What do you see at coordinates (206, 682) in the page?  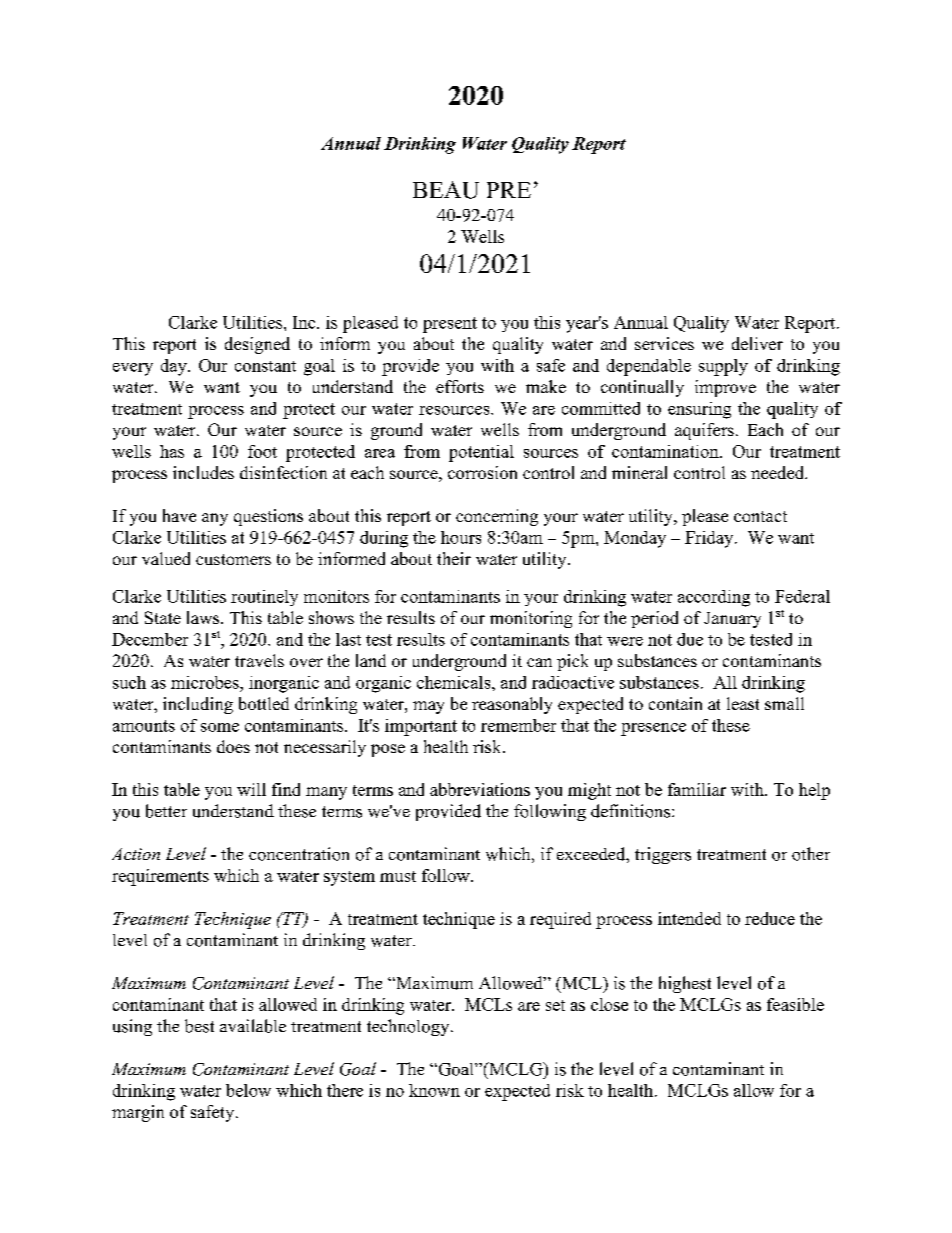 I see `microbes` at bounding box center [206, 682].
